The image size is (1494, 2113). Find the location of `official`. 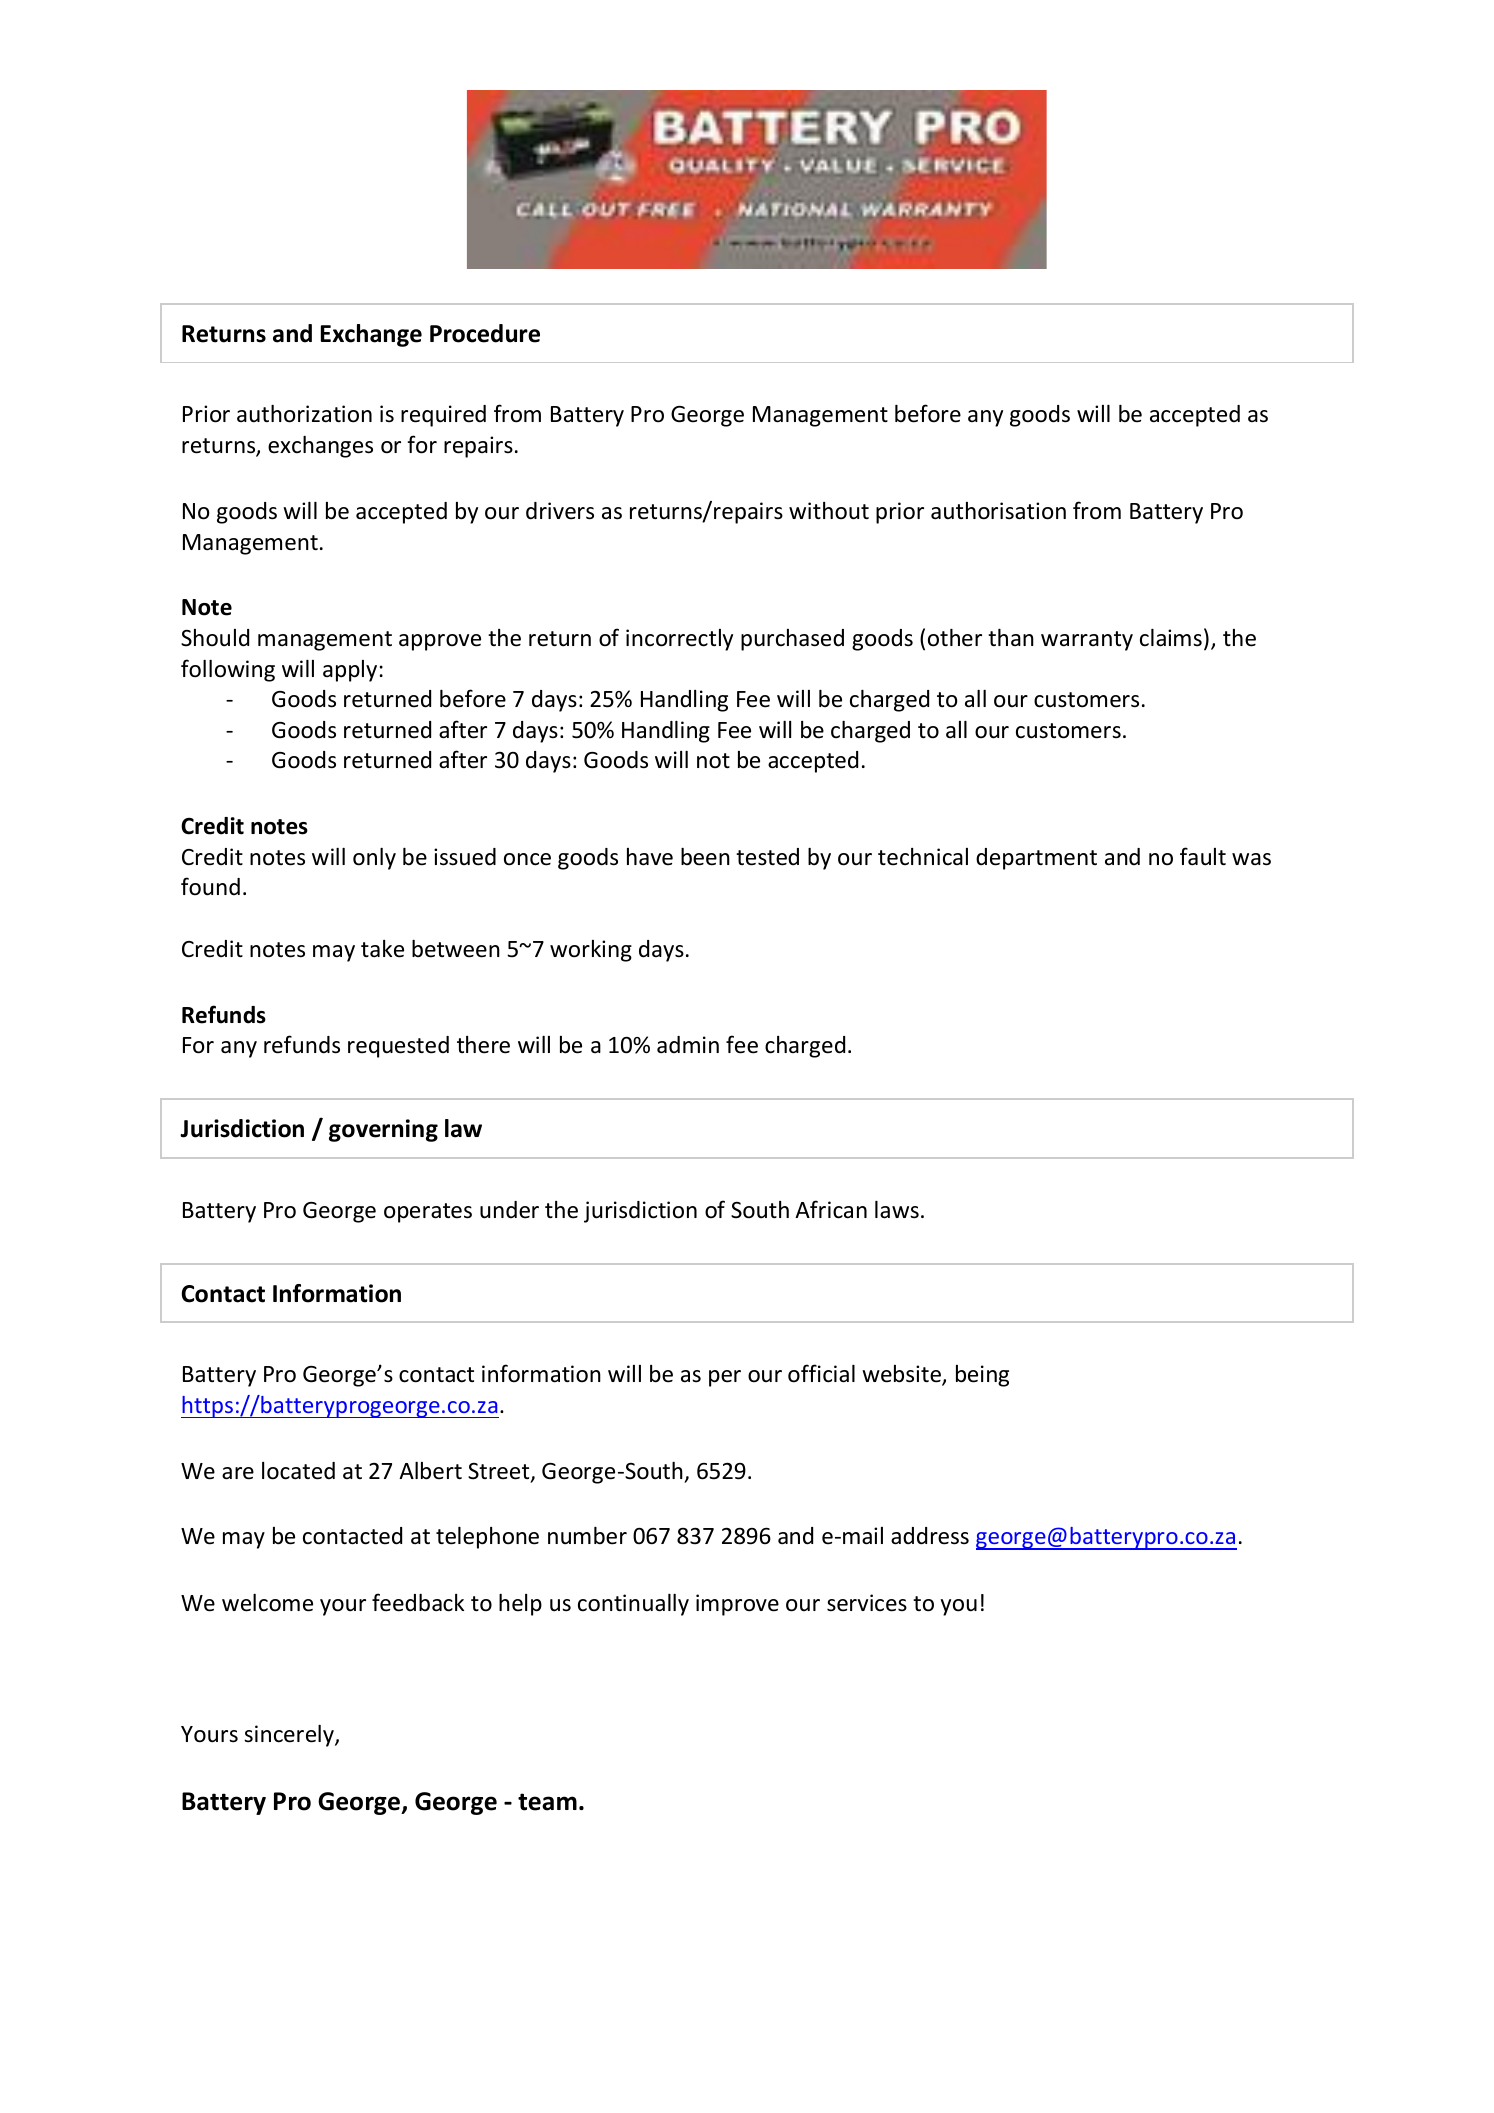

official is located at coordinates (821, 1373).
